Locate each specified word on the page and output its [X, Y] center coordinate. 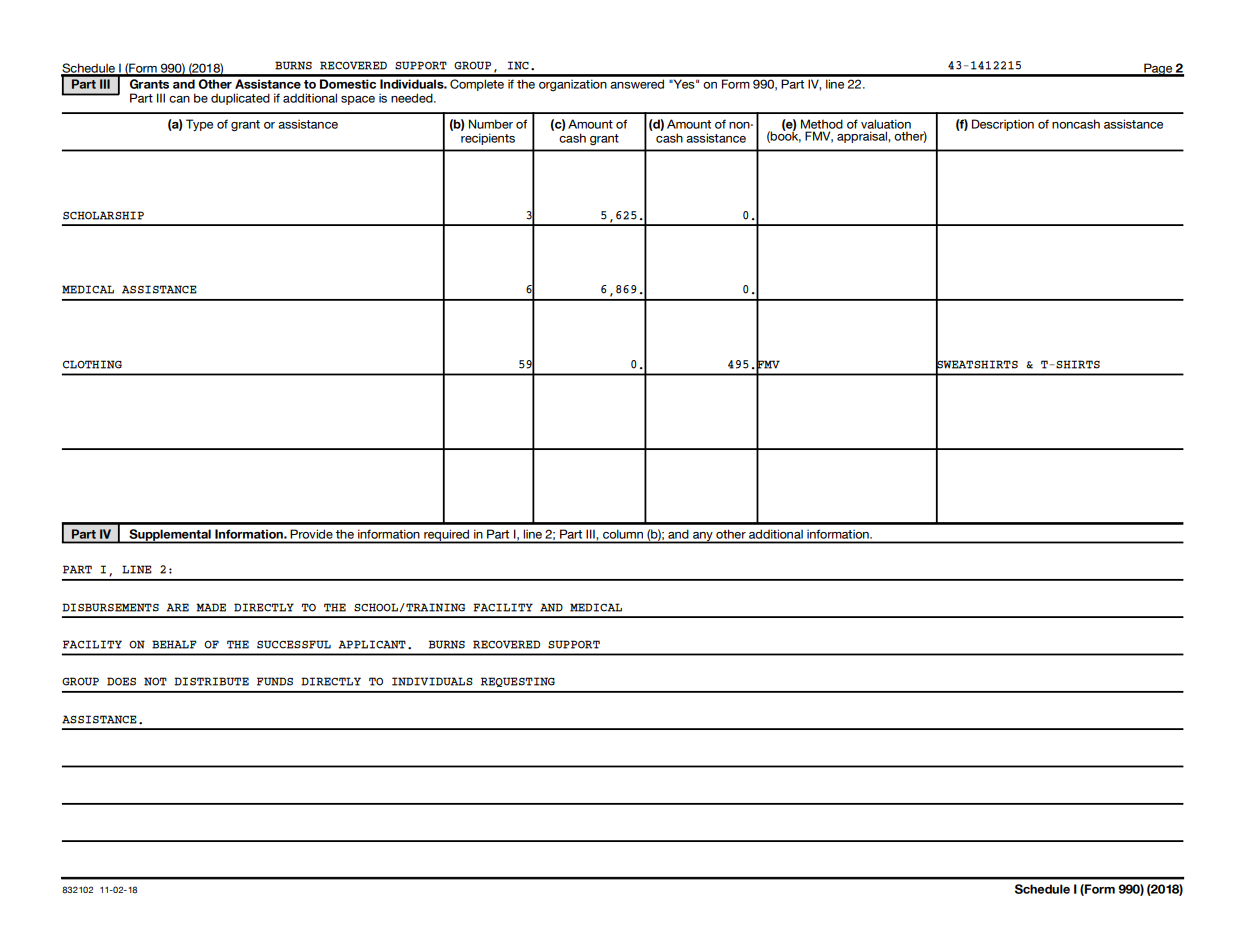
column [623, 536]
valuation [886, 124]
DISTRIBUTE [211, 681]
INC [518, 65]
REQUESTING [518, 682]
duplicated [240, 99]
